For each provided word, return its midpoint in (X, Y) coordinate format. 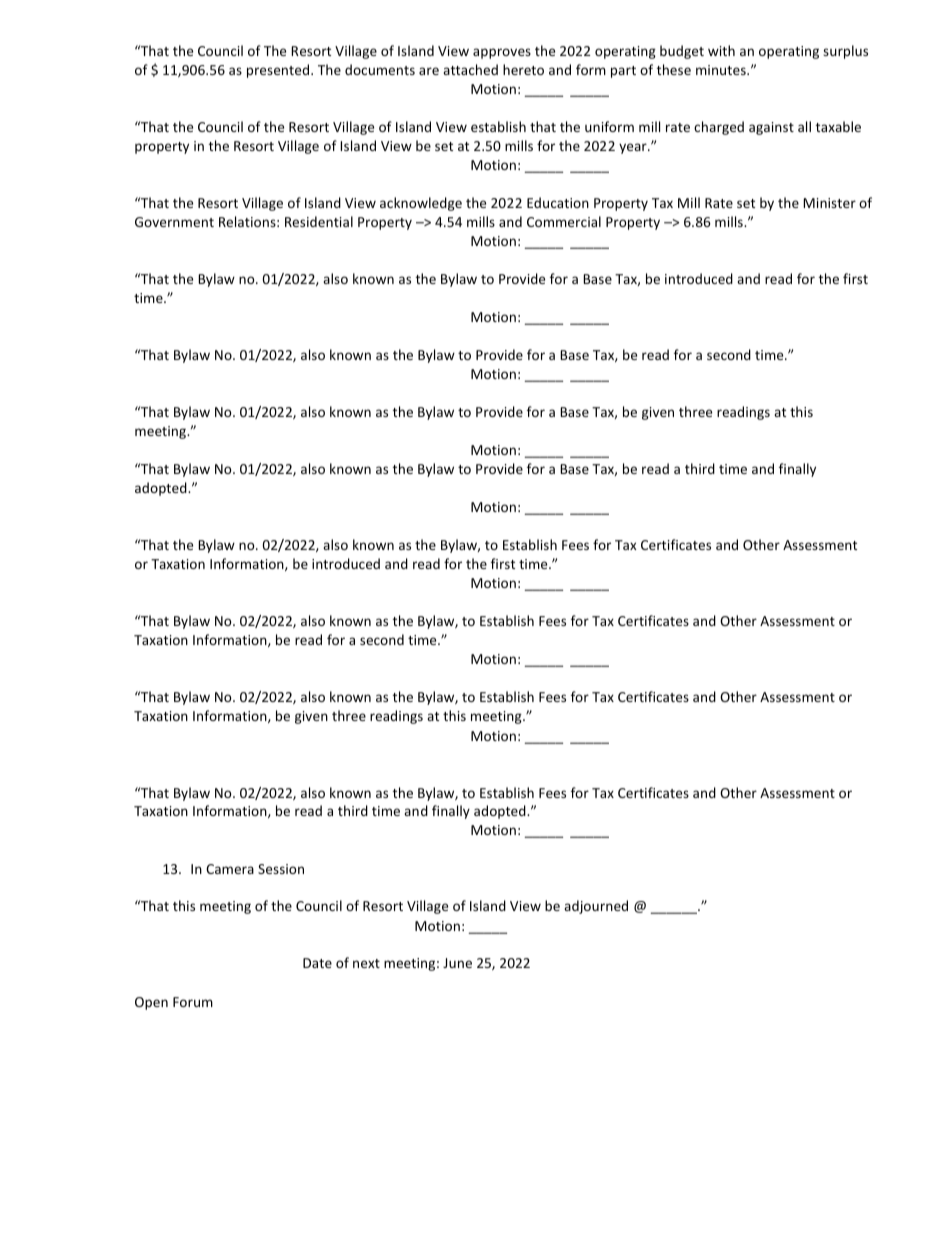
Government (174, 222)
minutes (722, 70)
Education (558, 202)
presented (278, 71)
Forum (193, 1002)
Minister (829, 203)
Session (281, 869)
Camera (230, 869)
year (634, 148)
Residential (319, 221)
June (457, 963)
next (366, 963)
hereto (523, 69)
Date (317, 963)
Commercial (564, 221)
